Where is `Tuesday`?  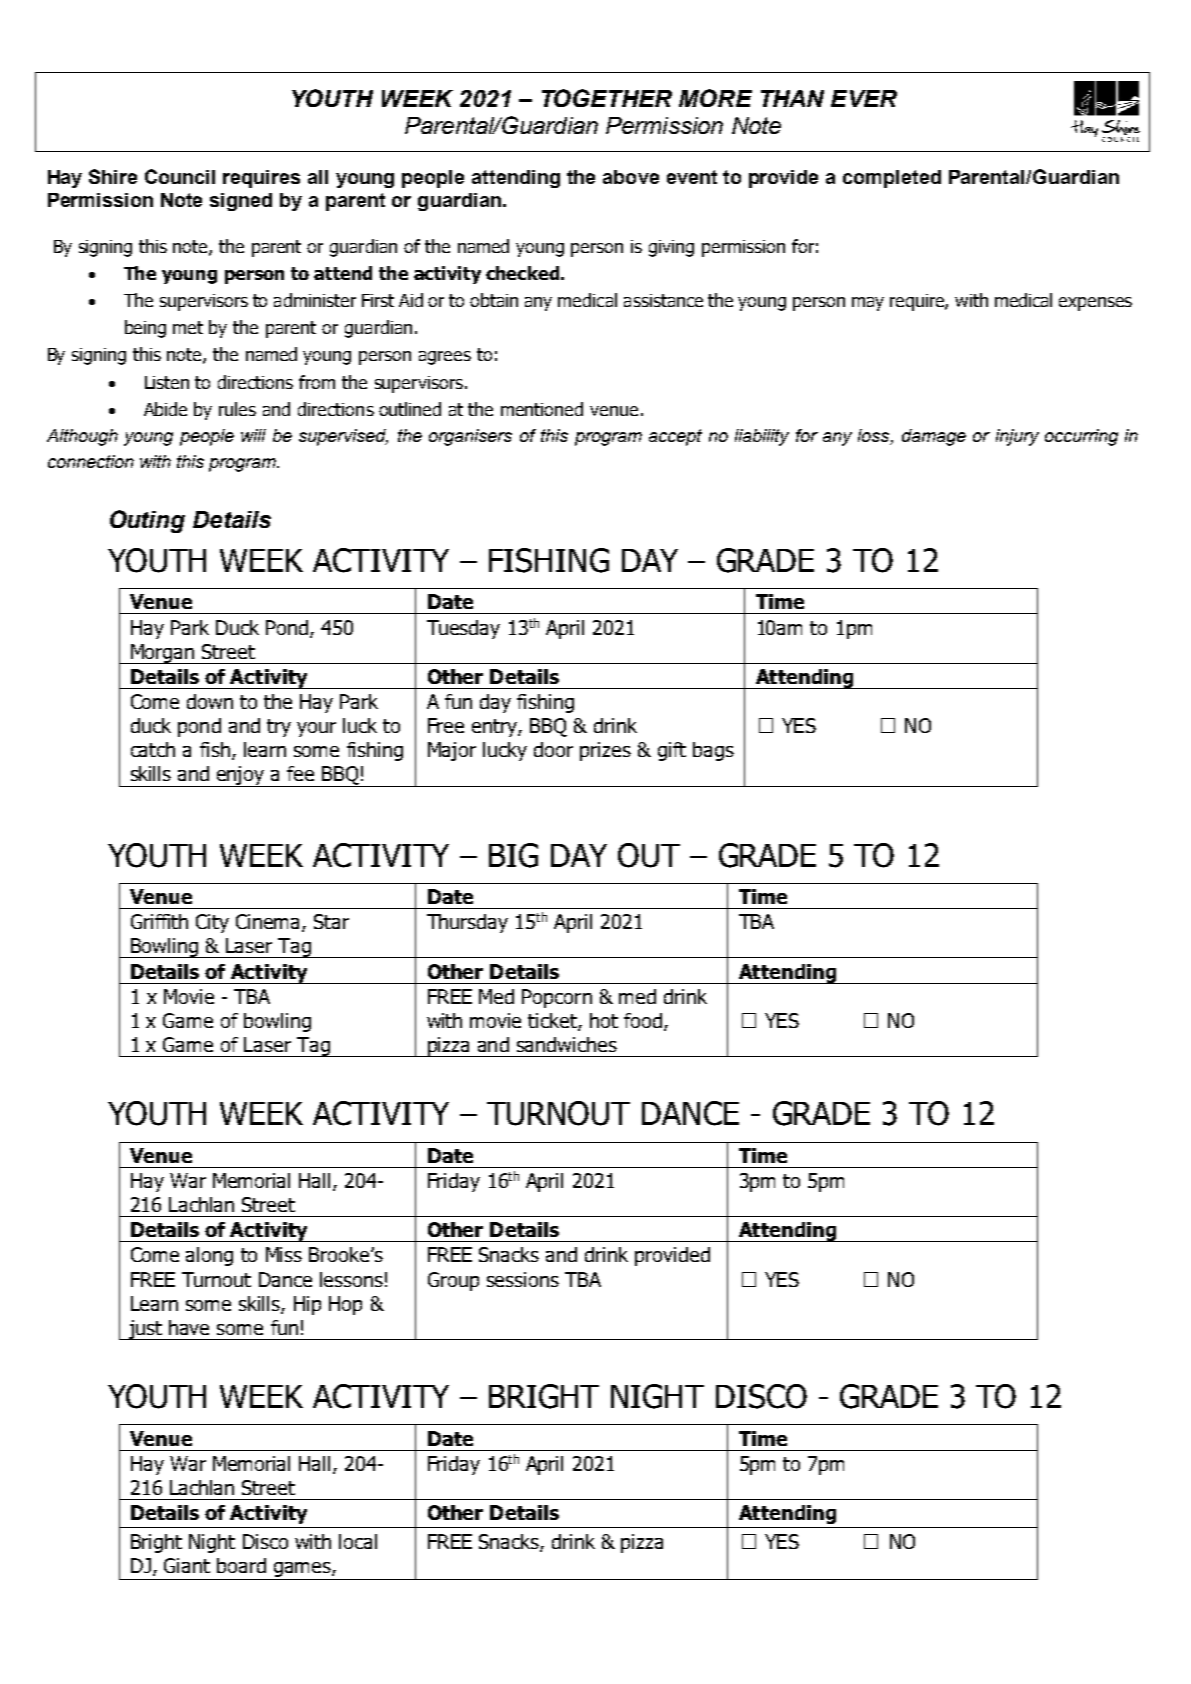
Tuesday is located at coordinates (463, 629).
